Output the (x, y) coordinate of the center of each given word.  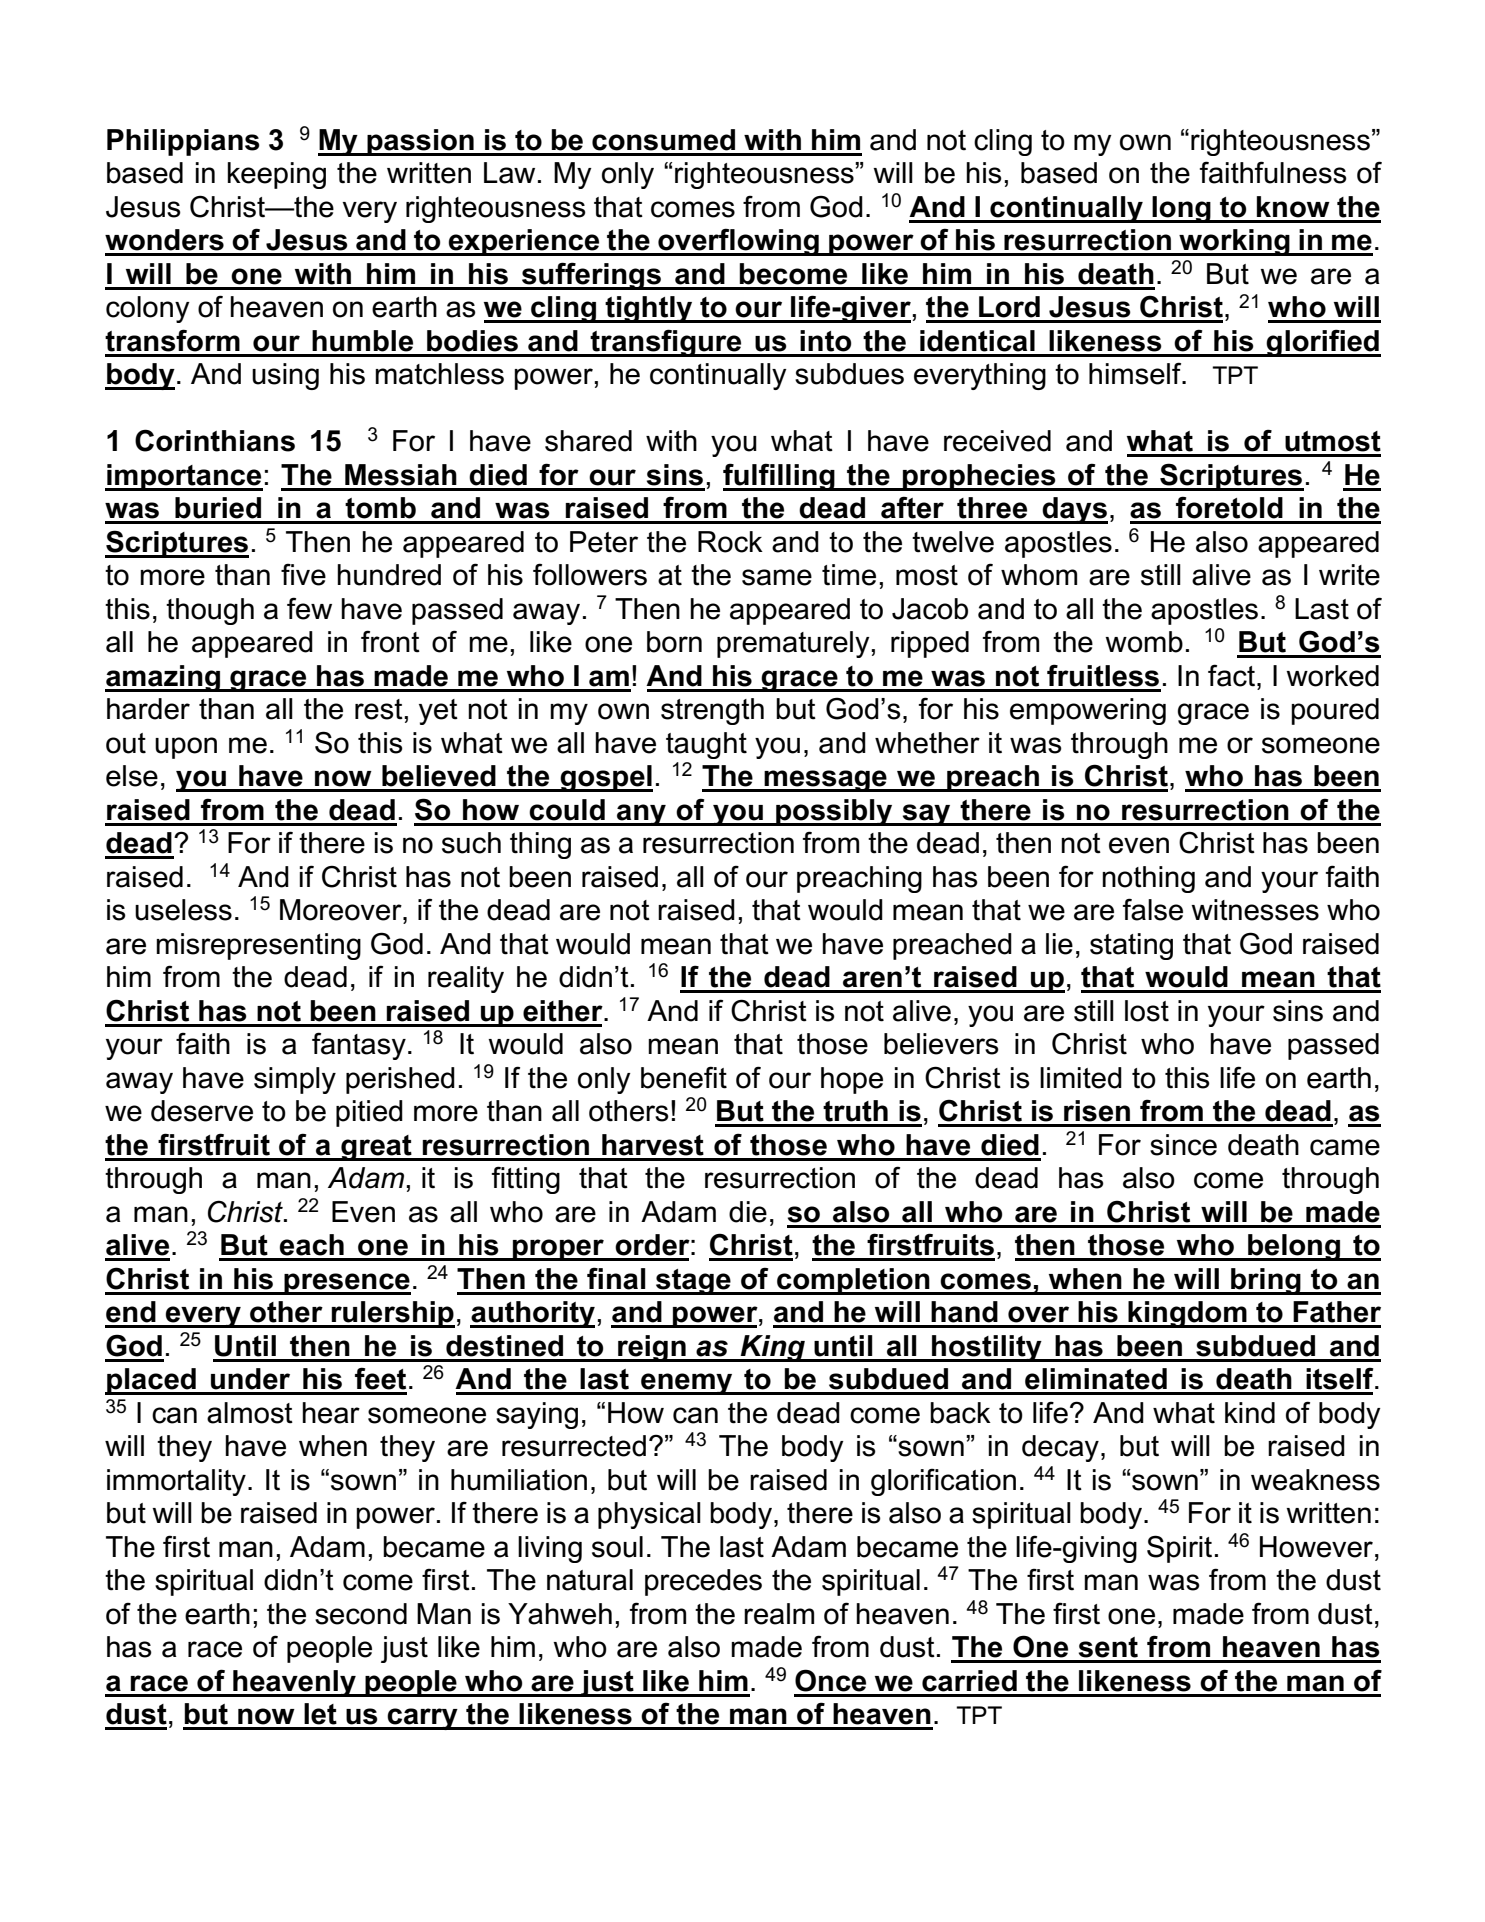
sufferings (591, 276)
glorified (1323, 343)
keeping (277, 175)
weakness (1315, 1480)
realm (779, 1614)
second (361, 1614)
